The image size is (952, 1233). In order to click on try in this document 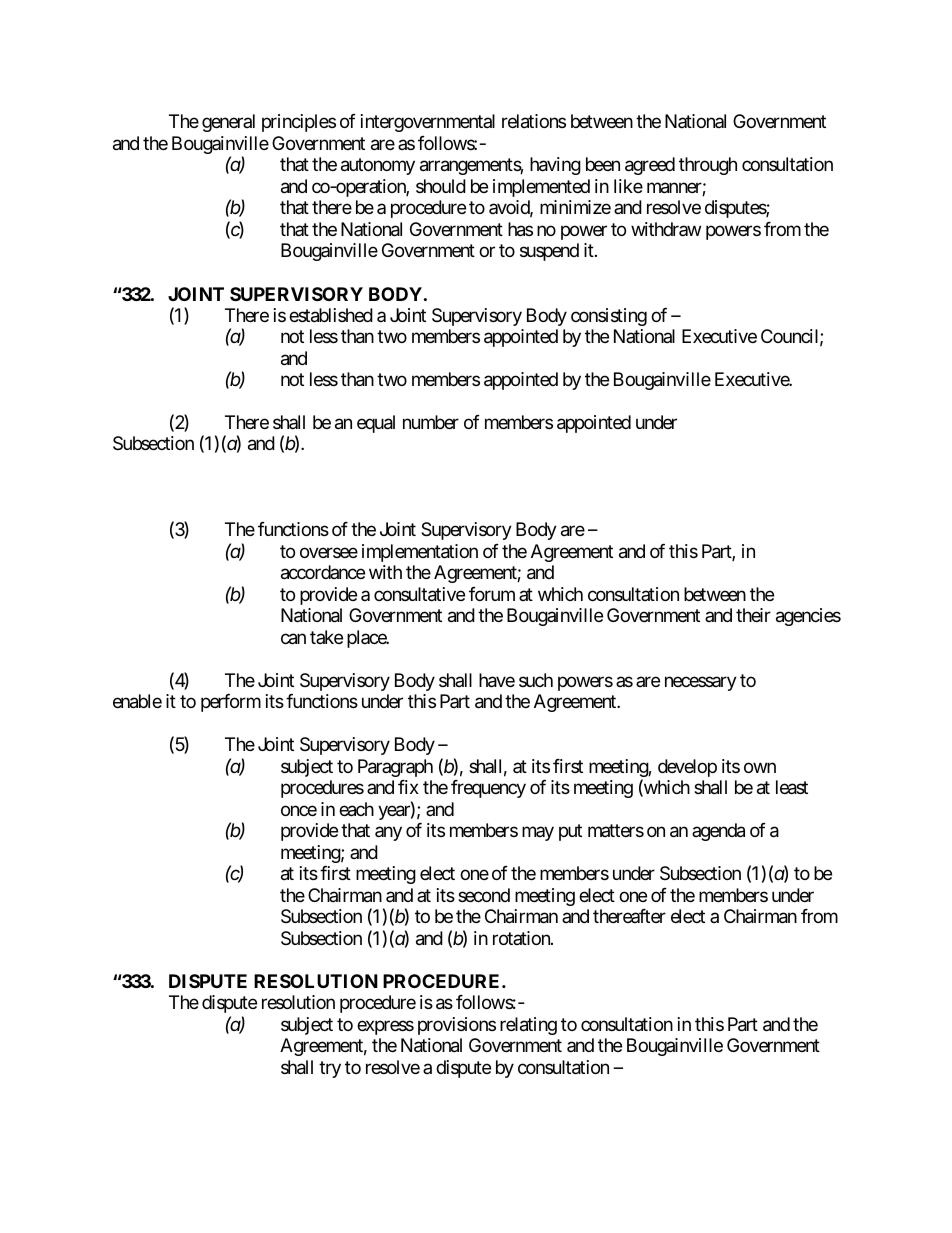, I will do `click(330, 1069)`.
